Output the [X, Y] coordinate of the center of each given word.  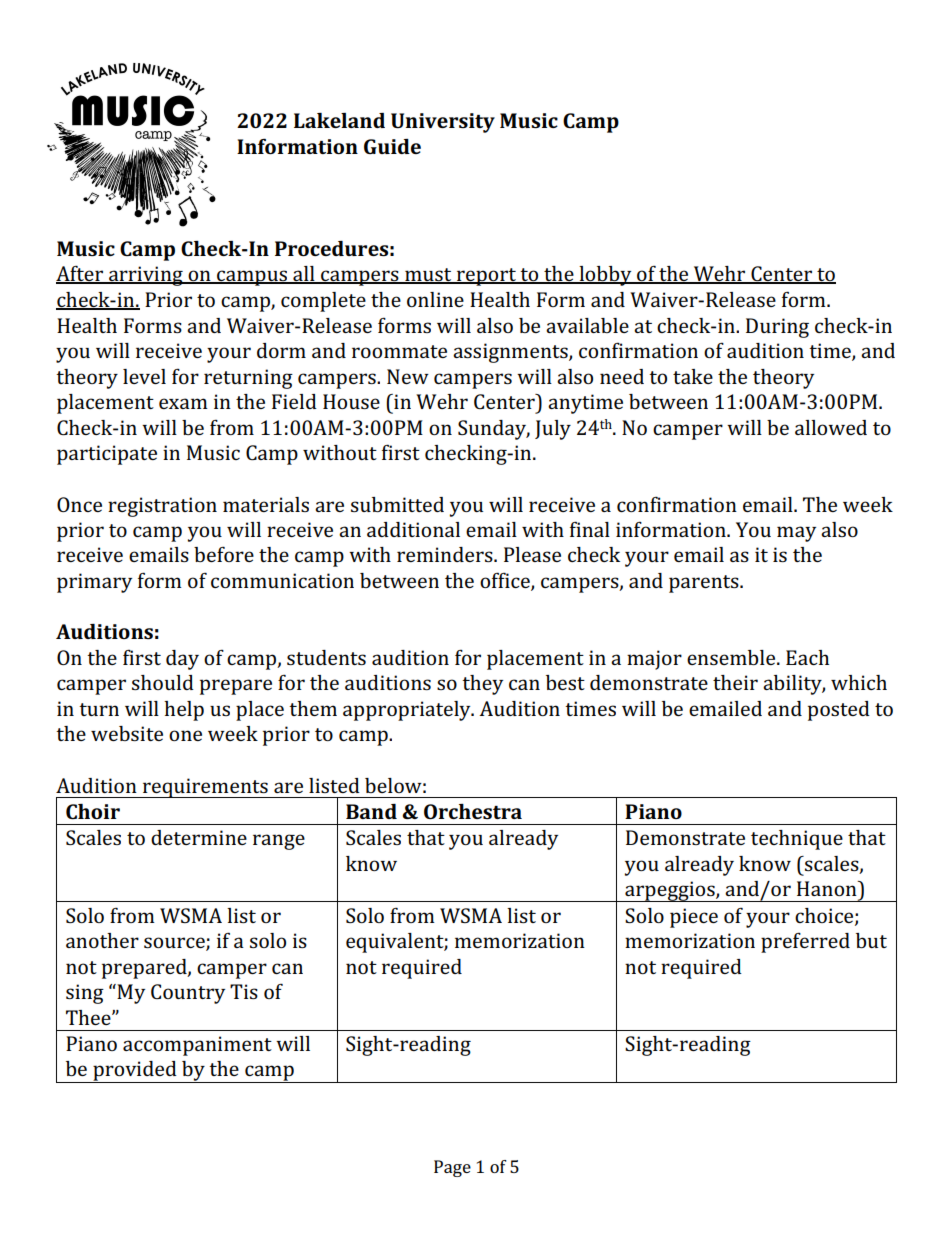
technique [797, 840]
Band [371, 811]
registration [162, 507]
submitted [397, 504]
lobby [605, 276]
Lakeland [339, 120]
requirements [205, 788]
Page [452, 1168]
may [796, 534]
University [443, 123]
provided [135, 1072]
